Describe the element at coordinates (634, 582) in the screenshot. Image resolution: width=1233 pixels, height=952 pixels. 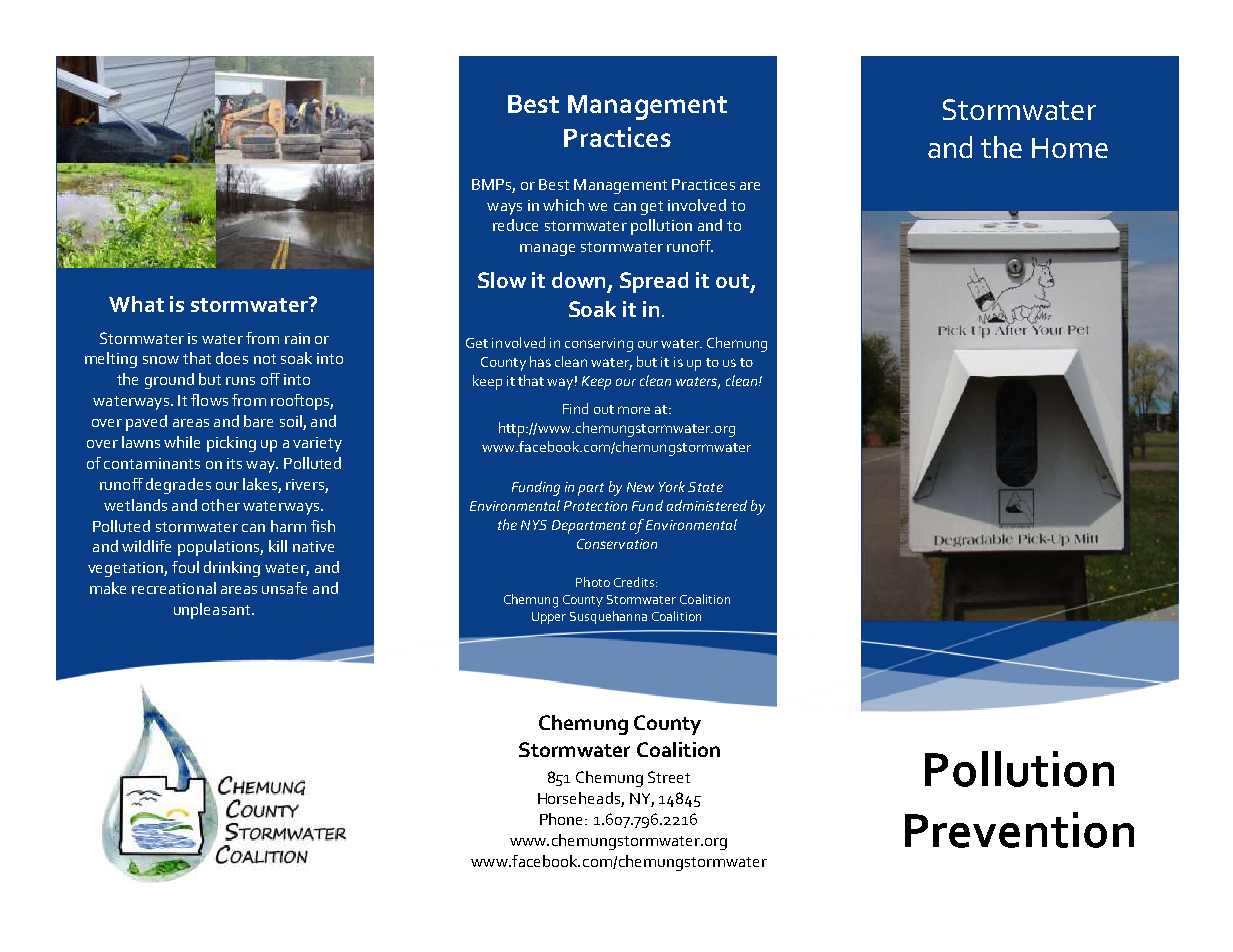
I see `Credits` at that location.
